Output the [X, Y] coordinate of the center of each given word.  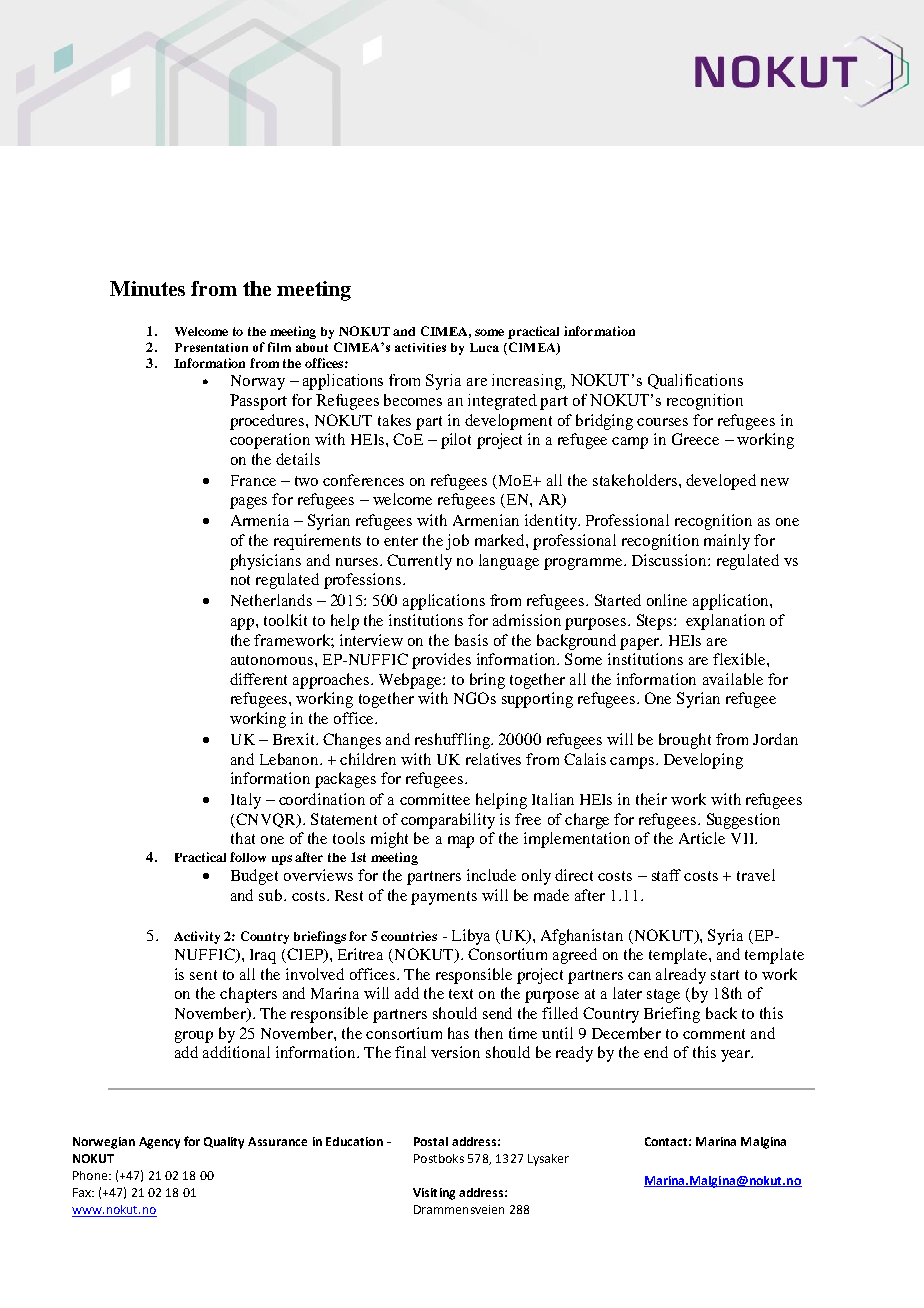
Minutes [147, 288]
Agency [159, 1143]
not [240, 580]
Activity [197, 937]
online [667, 600]
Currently [419, 562]
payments [444, 898]
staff [666, 875]
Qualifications [695, 381]
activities [420, 347]
